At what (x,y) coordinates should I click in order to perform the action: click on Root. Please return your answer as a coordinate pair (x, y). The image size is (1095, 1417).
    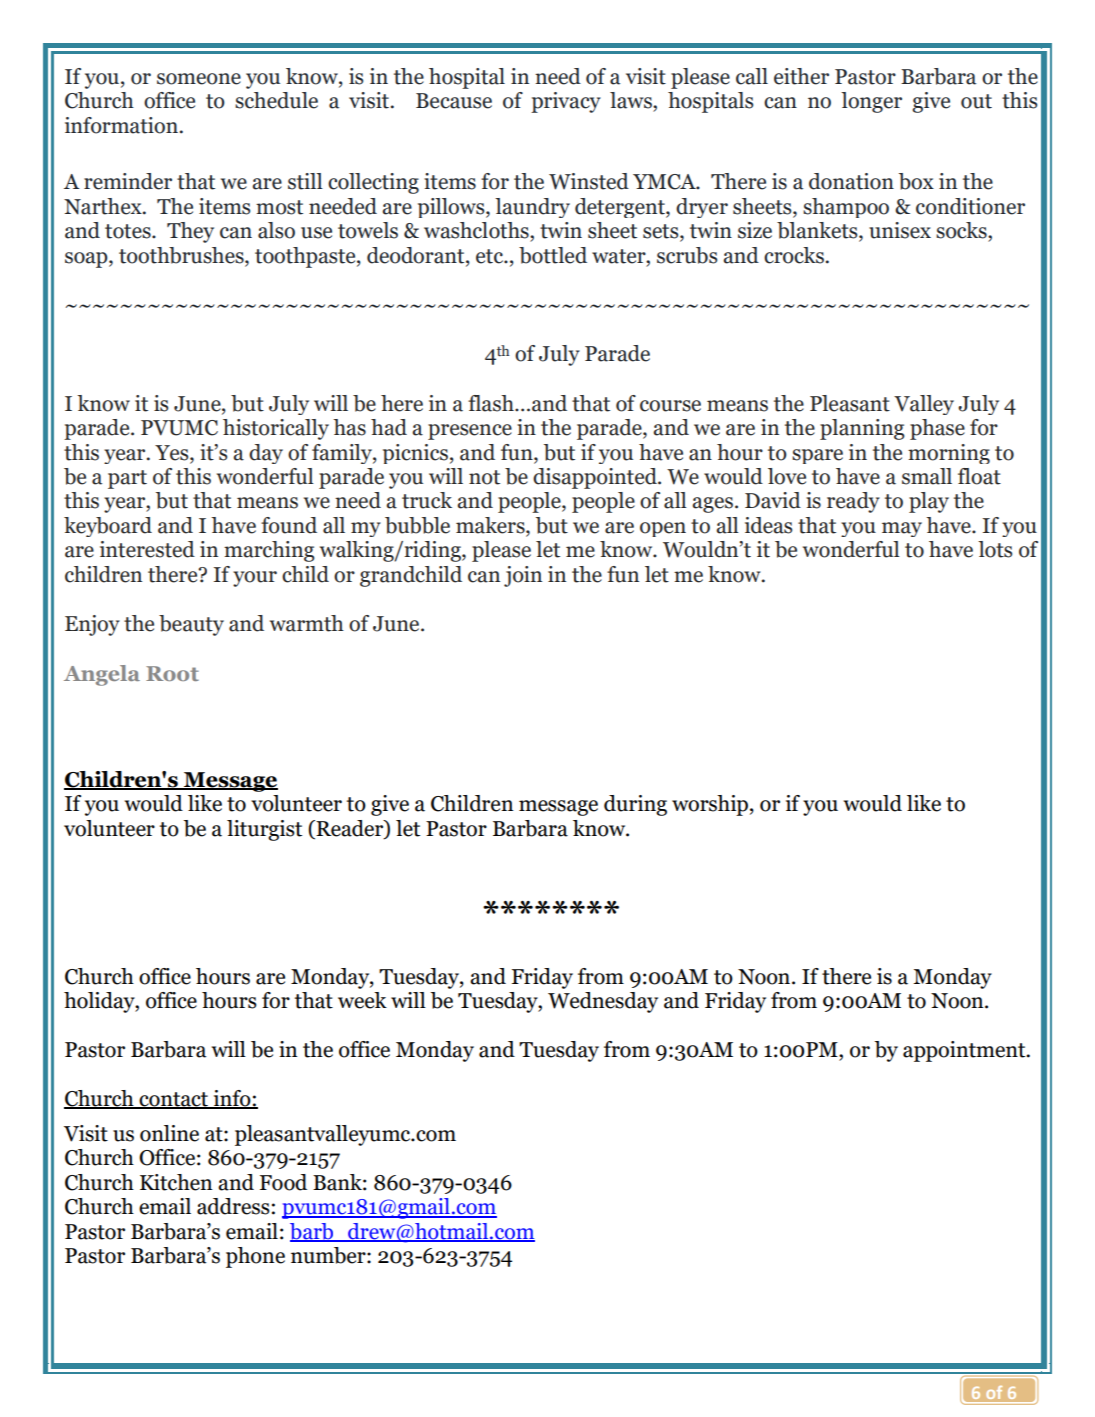
    Looking at the image, I should click on (172, 673).
